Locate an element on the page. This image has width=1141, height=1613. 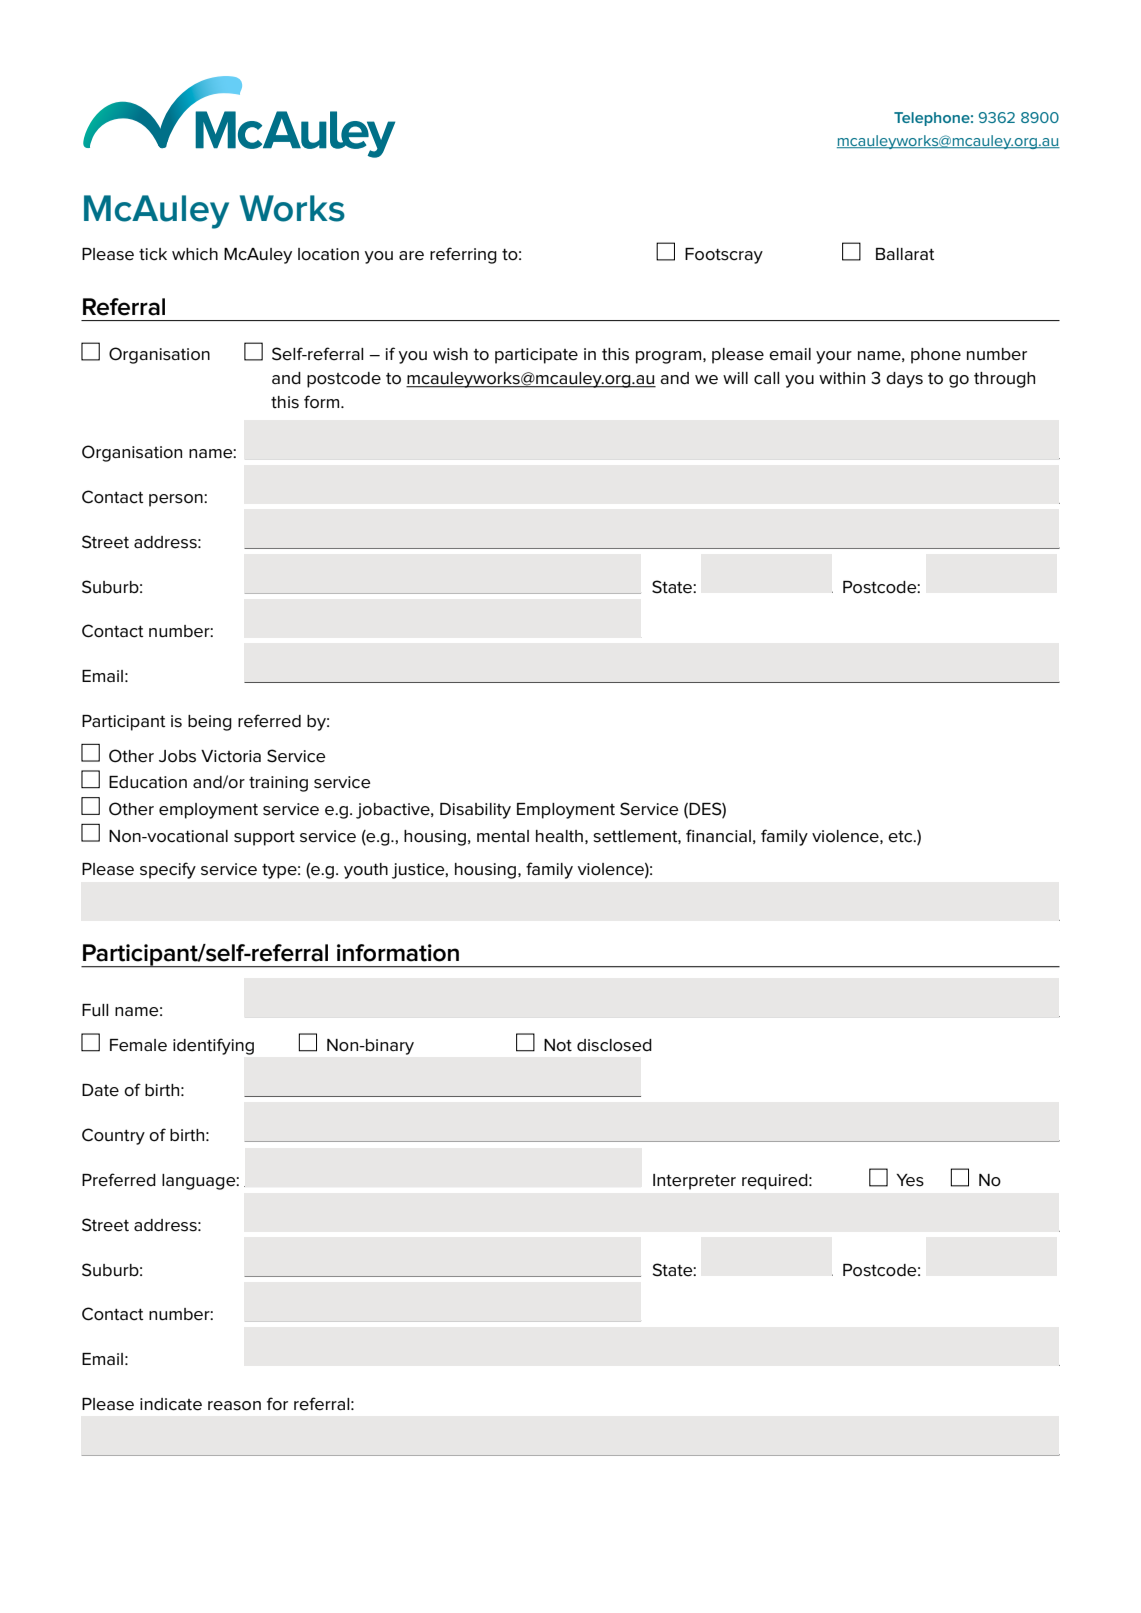
Not is located at coordinates (558, 1045).
